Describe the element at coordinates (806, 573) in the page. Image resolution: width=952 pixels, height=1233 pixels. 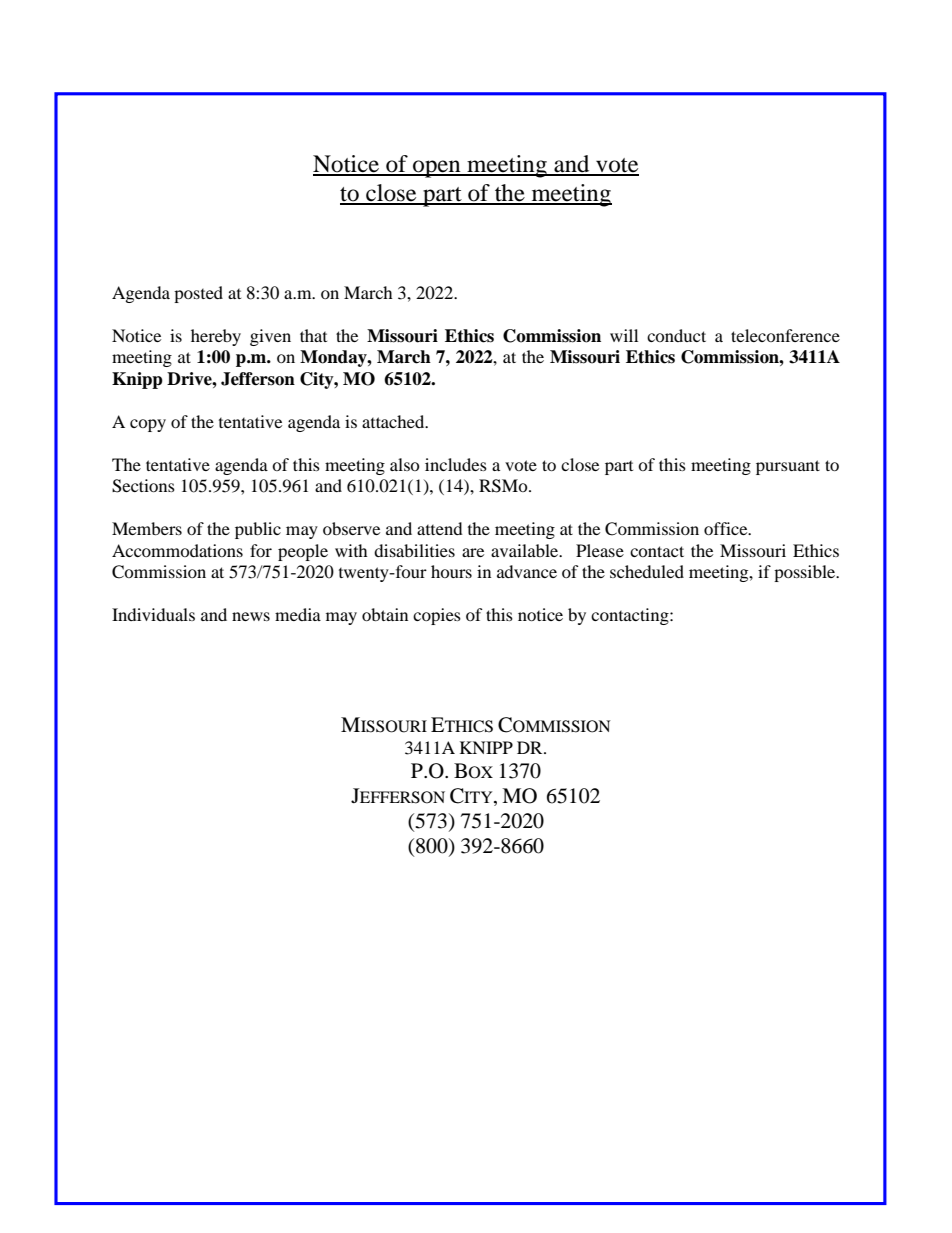
I see `possible` at that location.
